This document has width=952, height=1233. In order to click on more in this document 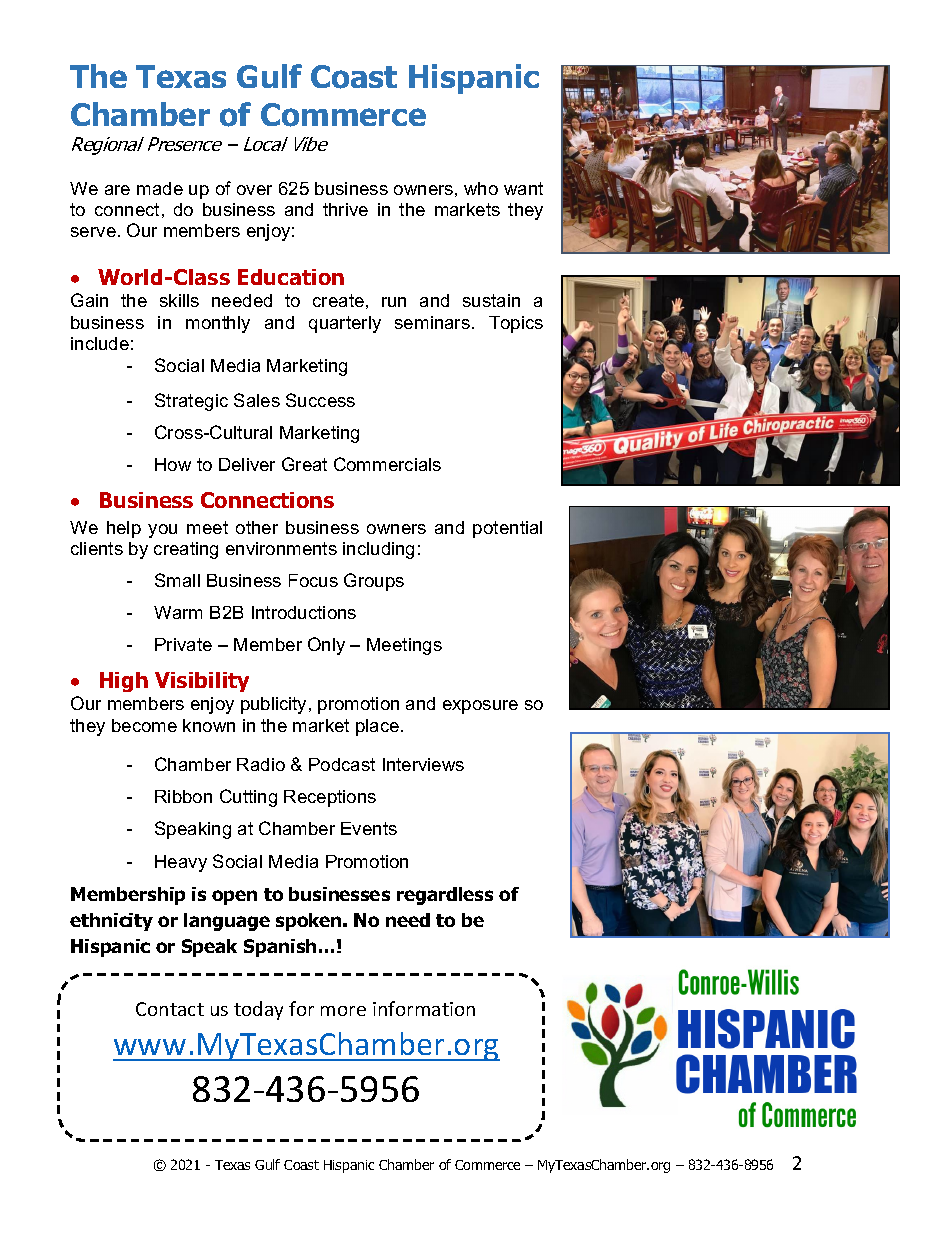, I will do `click(343, 1011)`.
